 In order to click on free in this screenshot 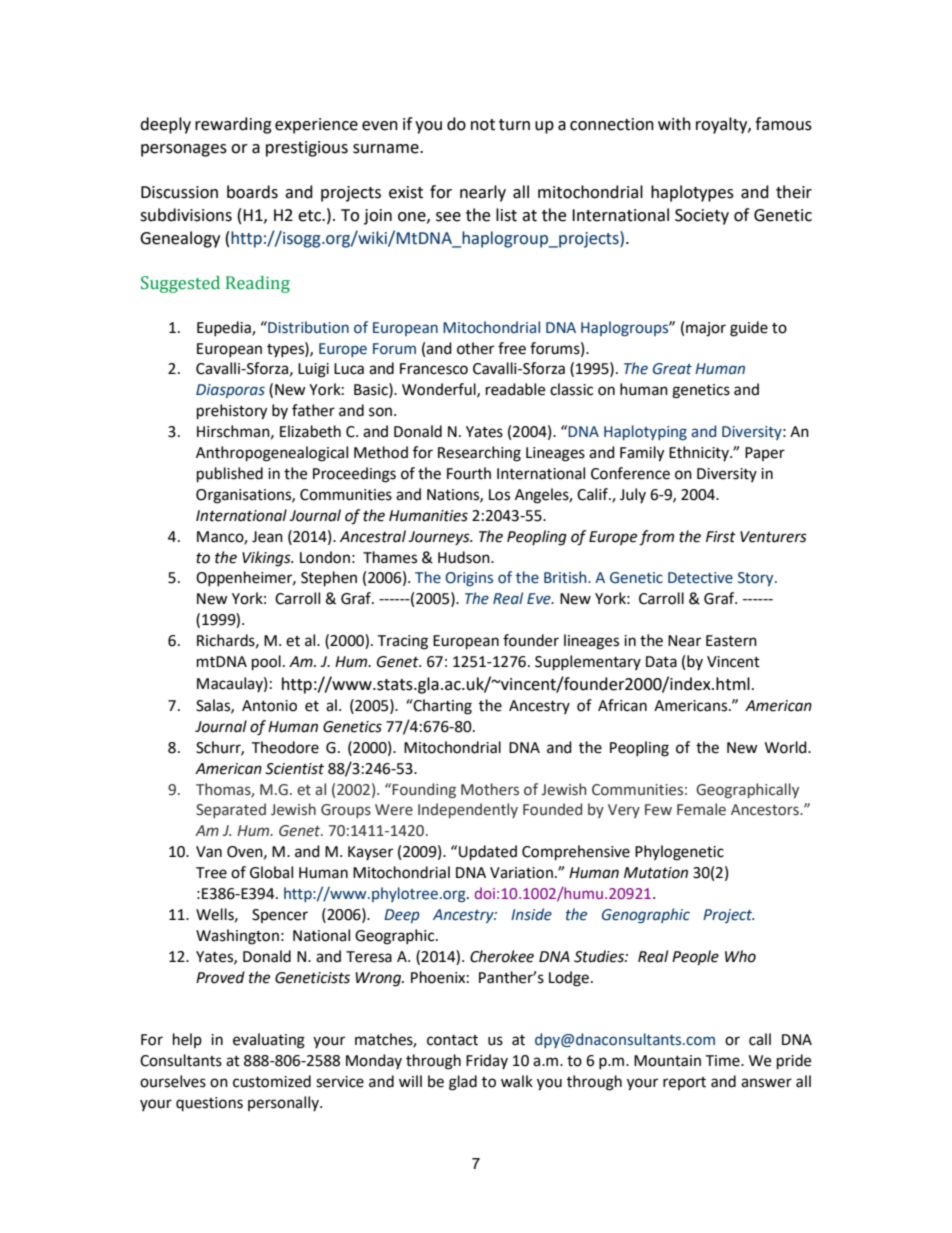, I will do `click(512, 348)`.
